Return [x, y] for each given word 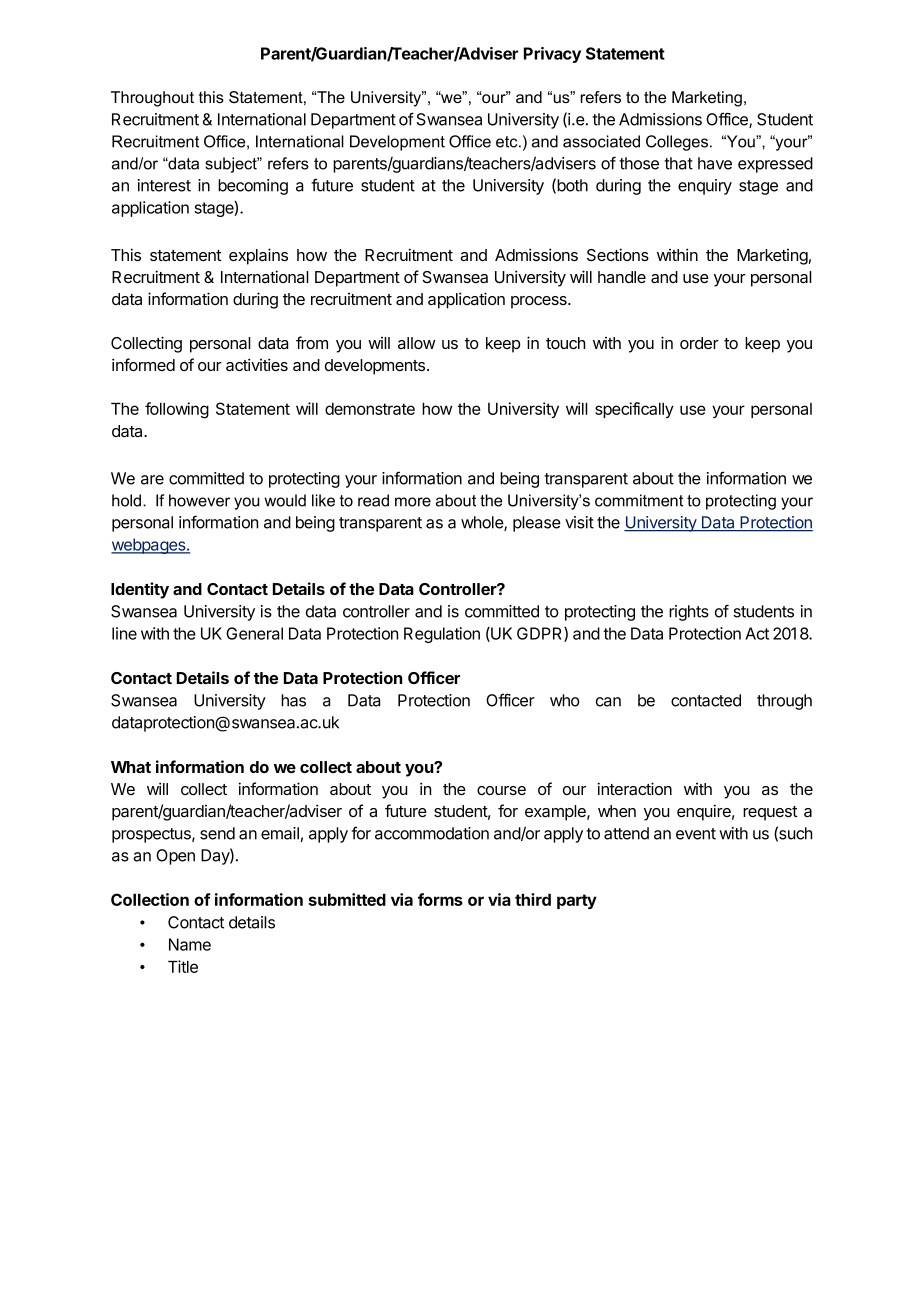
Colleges [678, 143]
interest [164, 185]
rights [689, 613]
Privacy [552, 55]
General [254, 633]
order [699, 343]
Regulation [442, 635]
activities [257, 364]
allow [417, 343]
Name [190, 944]
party [577, 901]
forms [440, 899]
